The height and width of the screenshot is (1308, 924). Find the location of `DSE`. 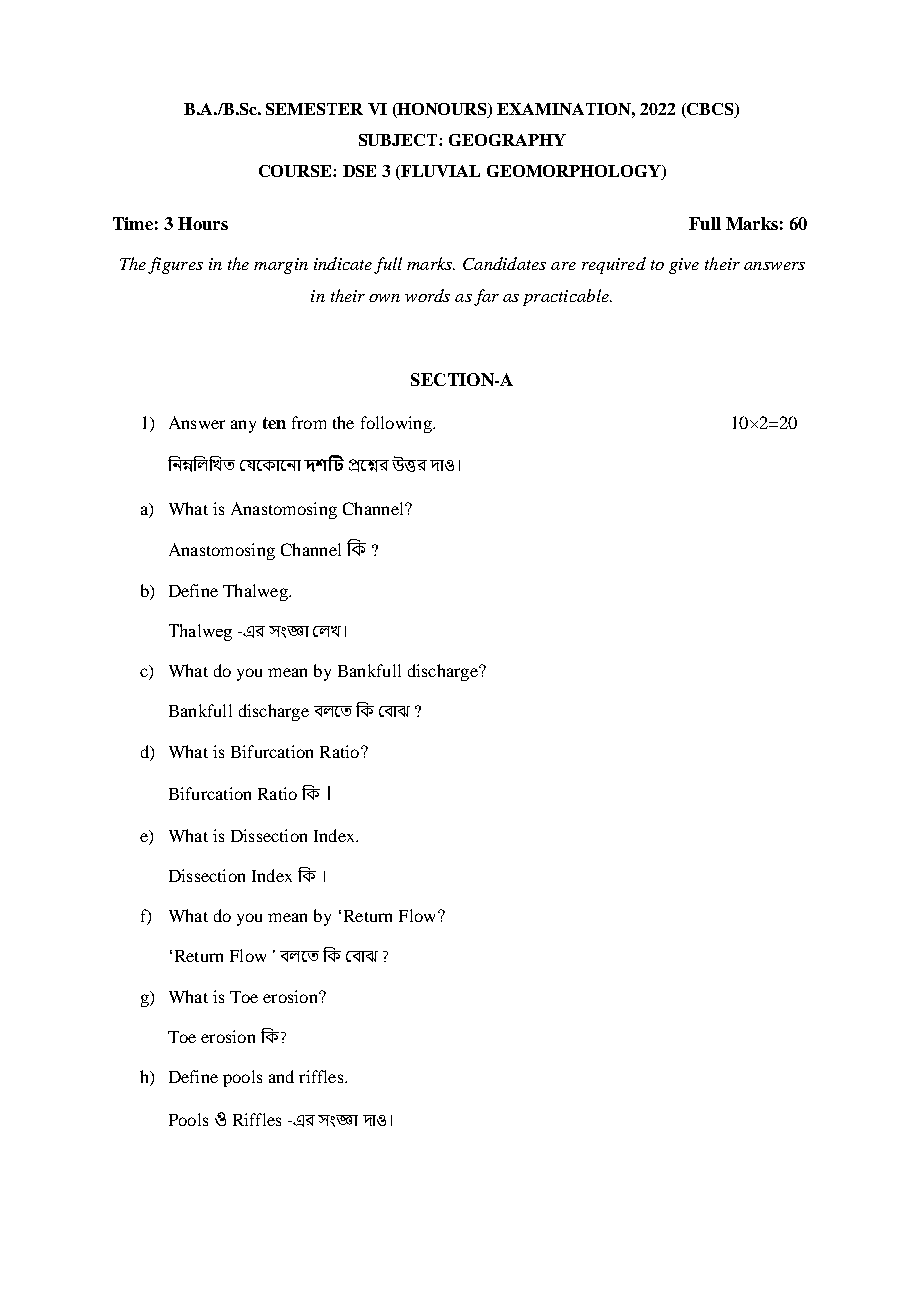

DSE is located at coordinates (359, 171).
